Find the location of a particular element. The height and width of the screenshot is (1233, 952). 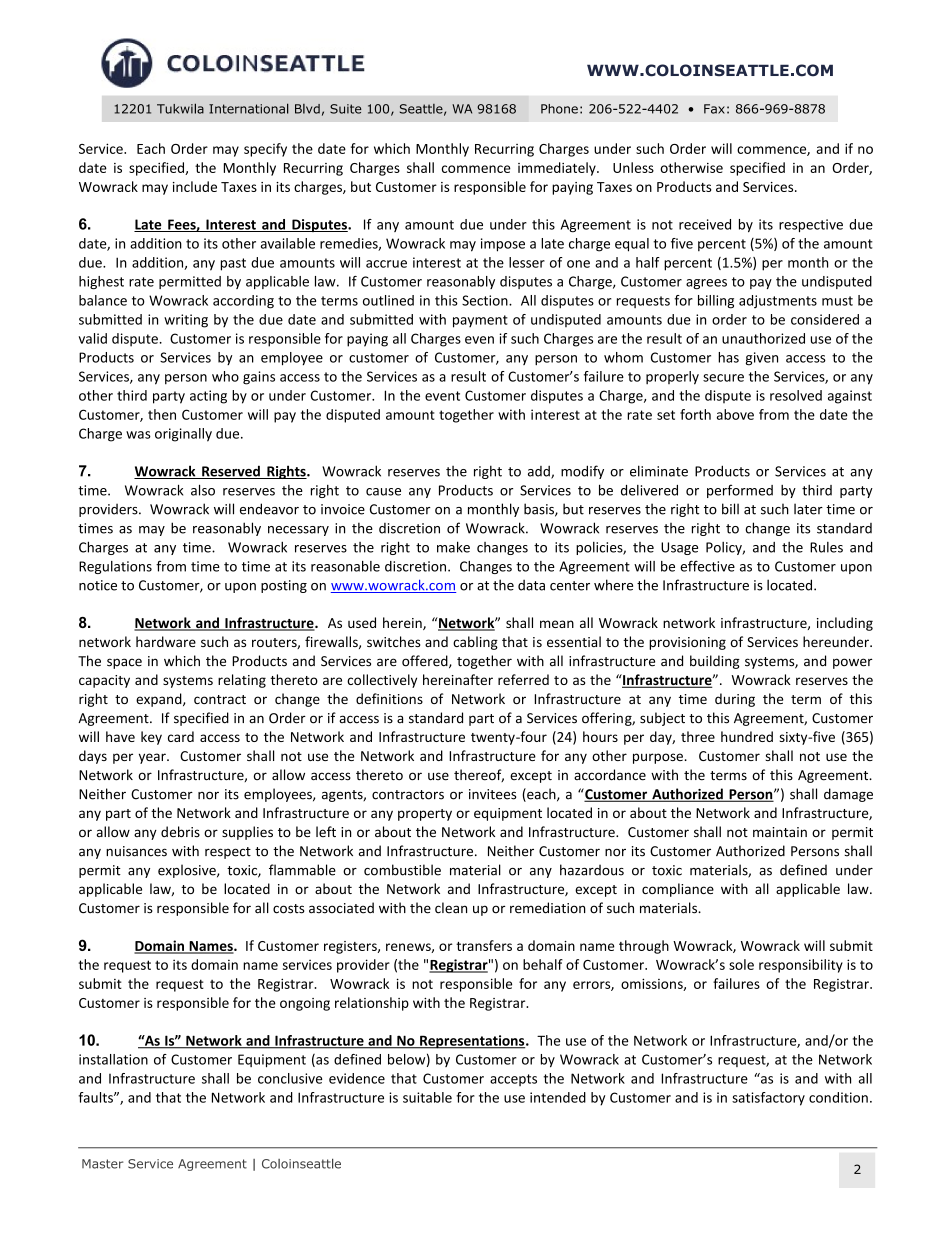

immediately is located at coordinates (558, 169).
